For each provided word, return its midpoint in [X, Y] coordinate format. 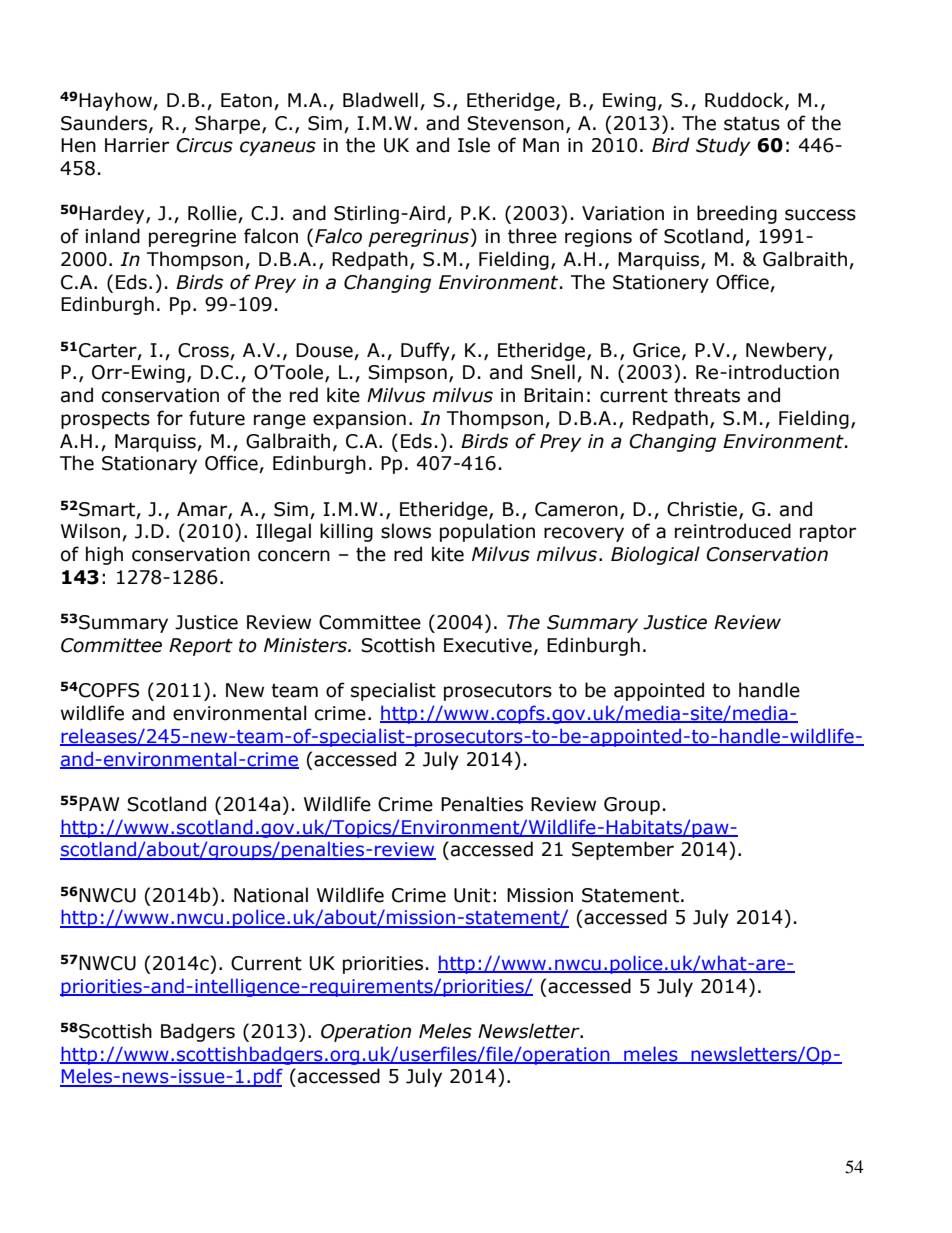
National [271, 895]
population [487, 532]
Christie [703, 509]
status [752, 124]
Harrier [137, 145]
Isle [474, 145]
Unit [472, 895]
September [623, 850]
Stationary [149, 465]
